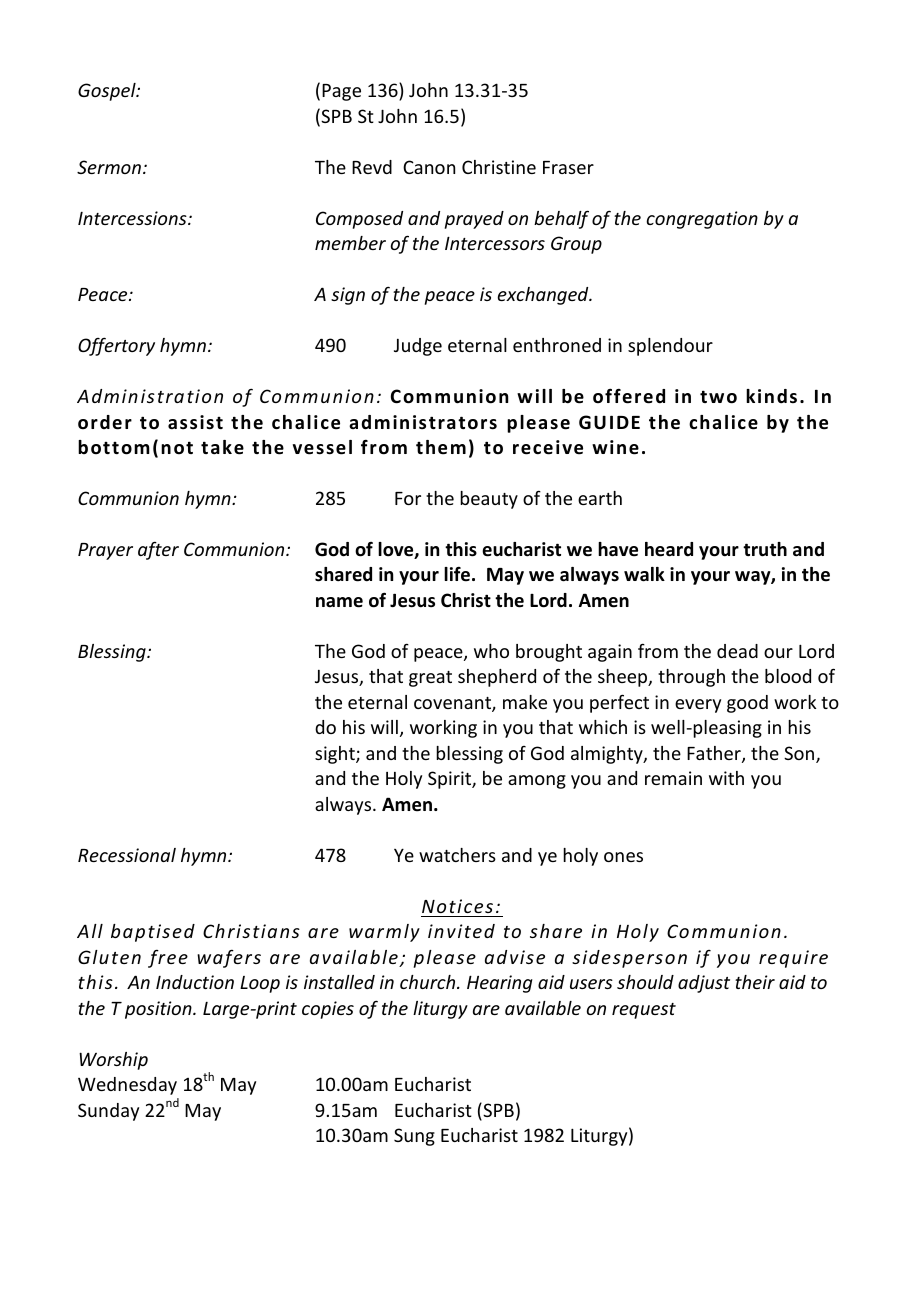 This image has width=924, height=1308. Describe the element at coordinates (737, 651) in the image. I see `dead` at that location.
